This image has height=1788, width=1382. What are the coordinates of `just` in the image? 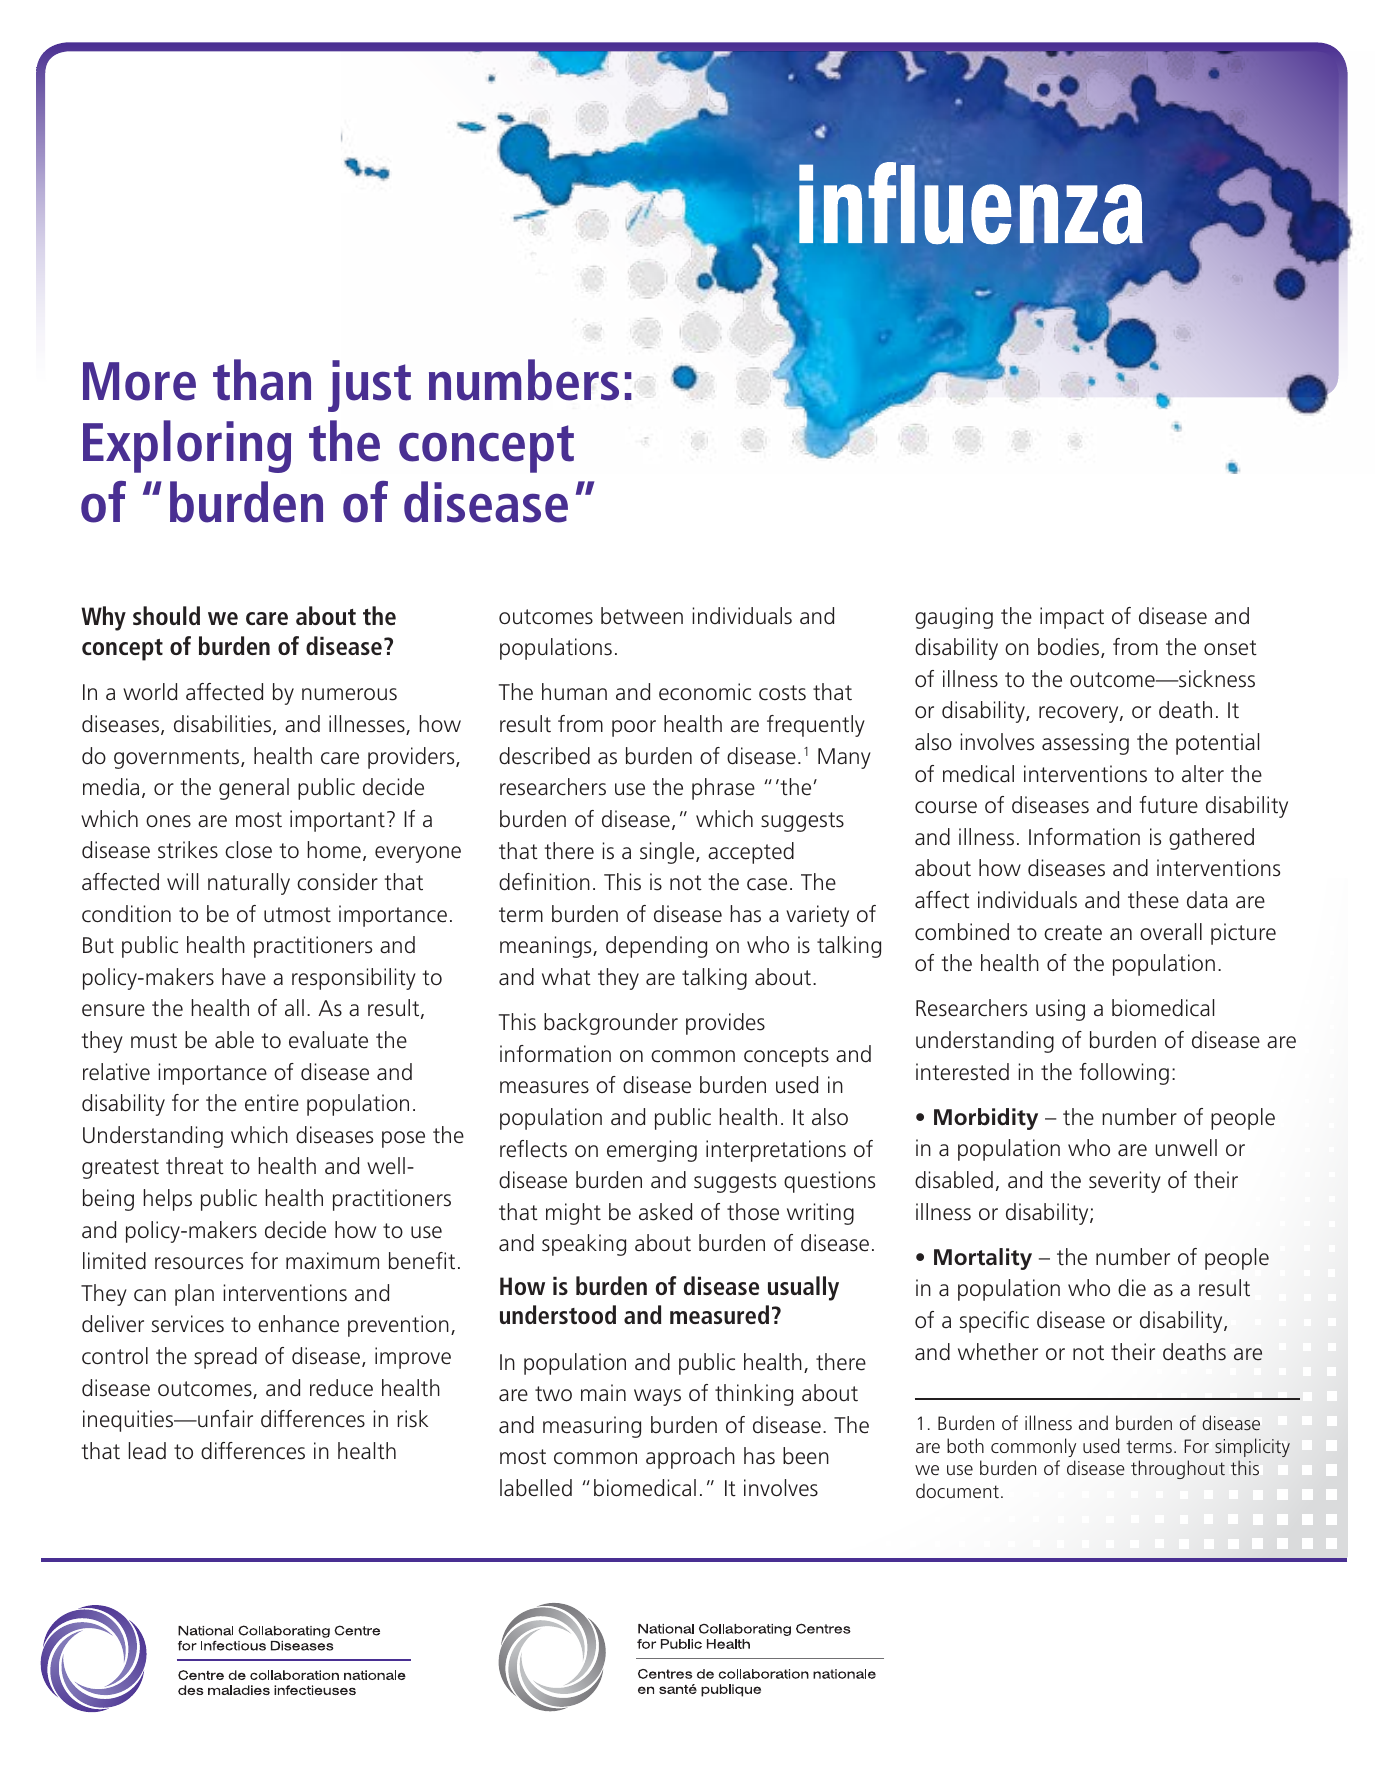 It's located at (369, 386).
